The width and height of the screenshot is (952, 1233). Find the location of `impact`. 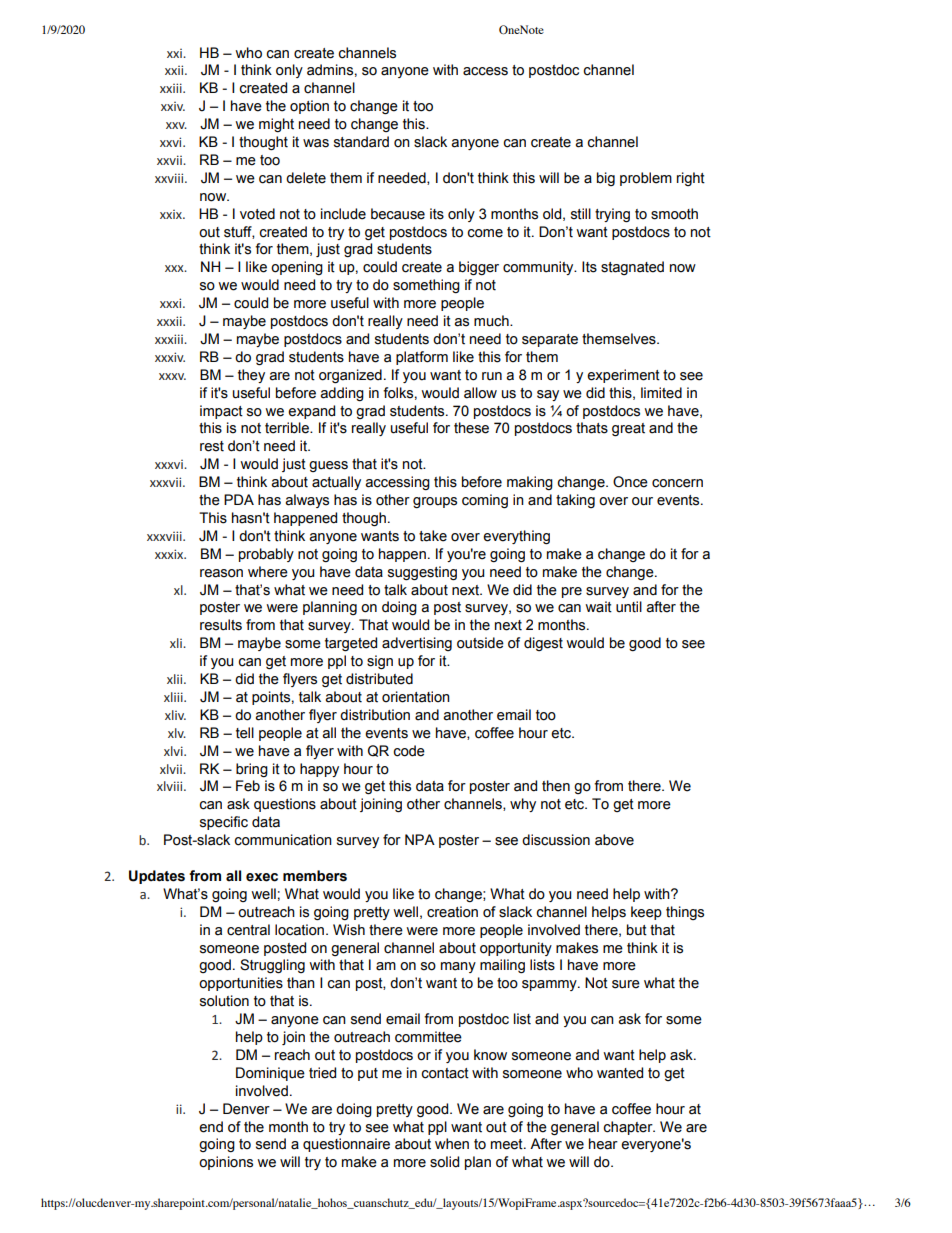

impact is located at coordinates (221, 412).
